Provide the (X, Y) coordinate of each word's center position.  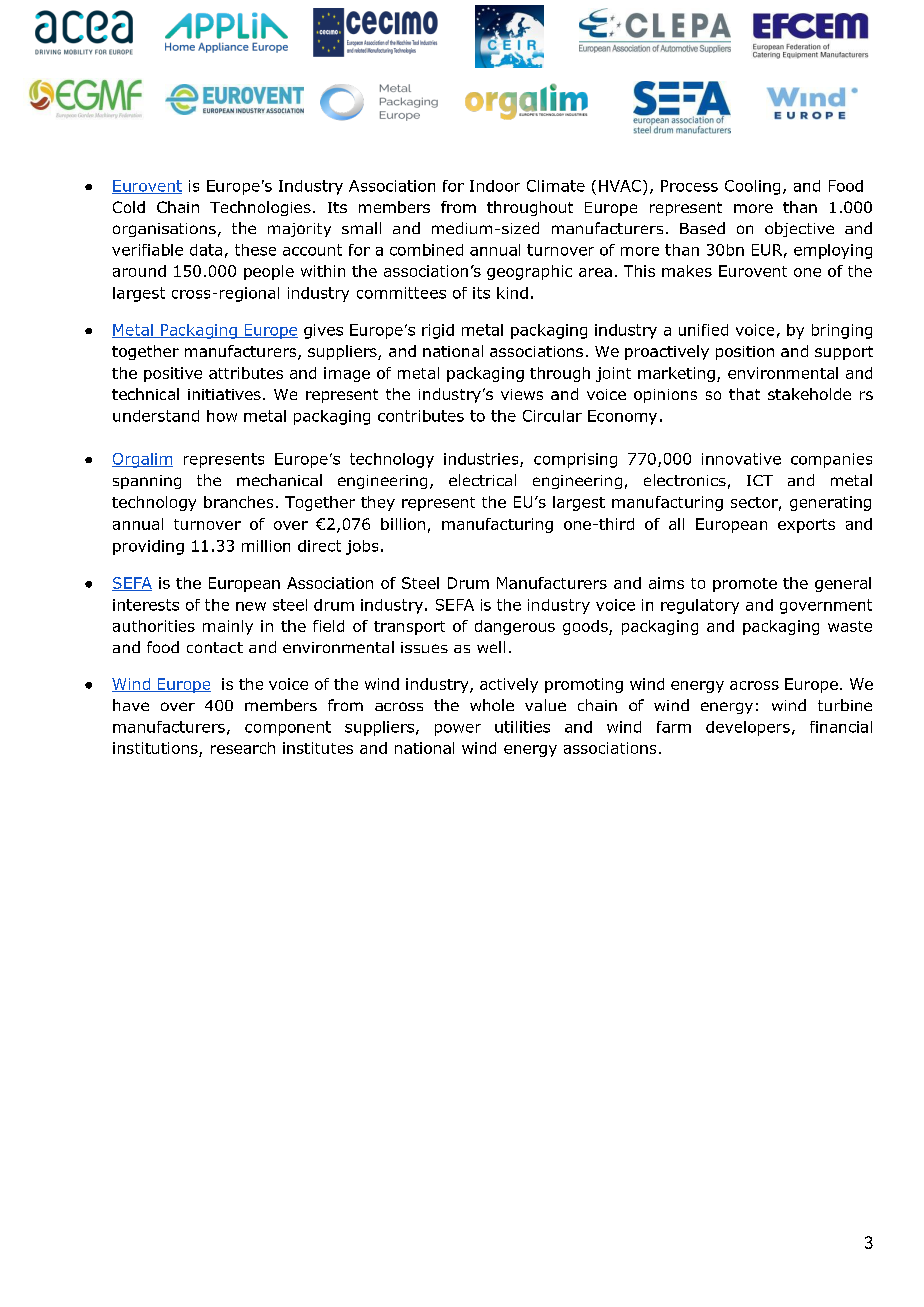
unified (703, 330)
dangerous (515, 627)
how (222, 416)
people (269, 272)
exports (806, 526)
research (243, 748)
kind (512, 293)
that (744, 394)
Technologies (260, 208)
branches (238, 502)
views (522, 394)
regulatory (700, 606)
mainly (228, 627)
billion (403, 524)
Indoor (495, 186)
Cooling (752, 187)
